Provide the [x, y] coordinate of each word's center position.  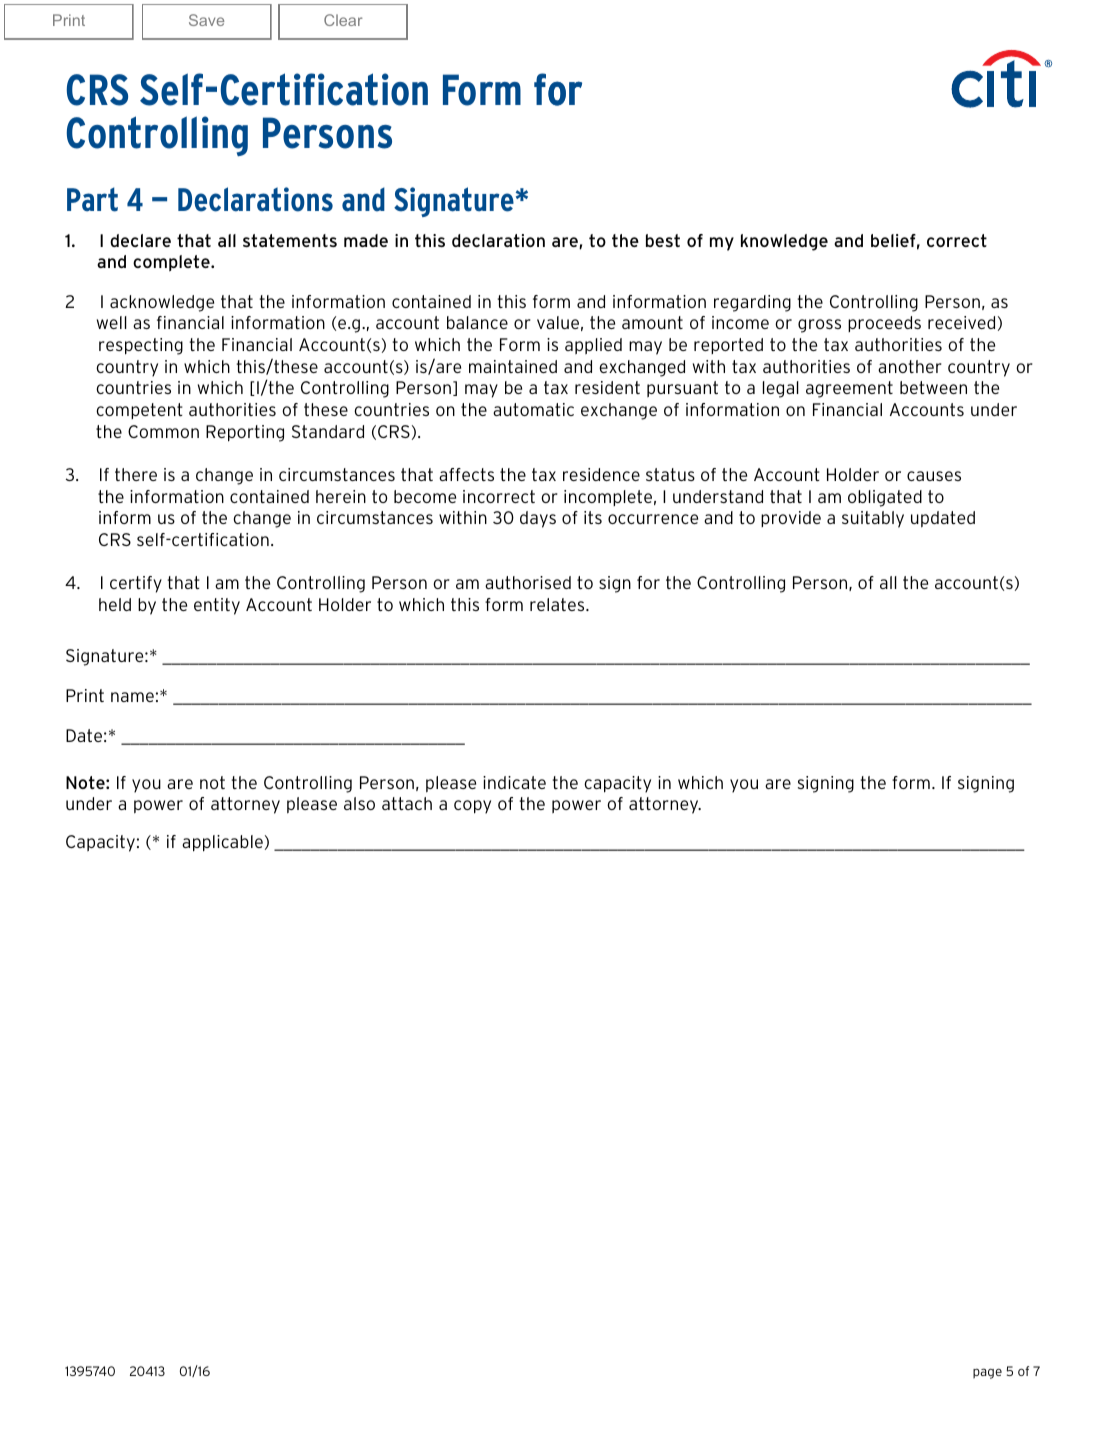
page [987, 1373]
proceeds [884, 324]
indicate [514, 782]
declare [140, 240]
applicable [222, 843]
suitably [873, 519]
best [663, 240]
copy [472, 807]
